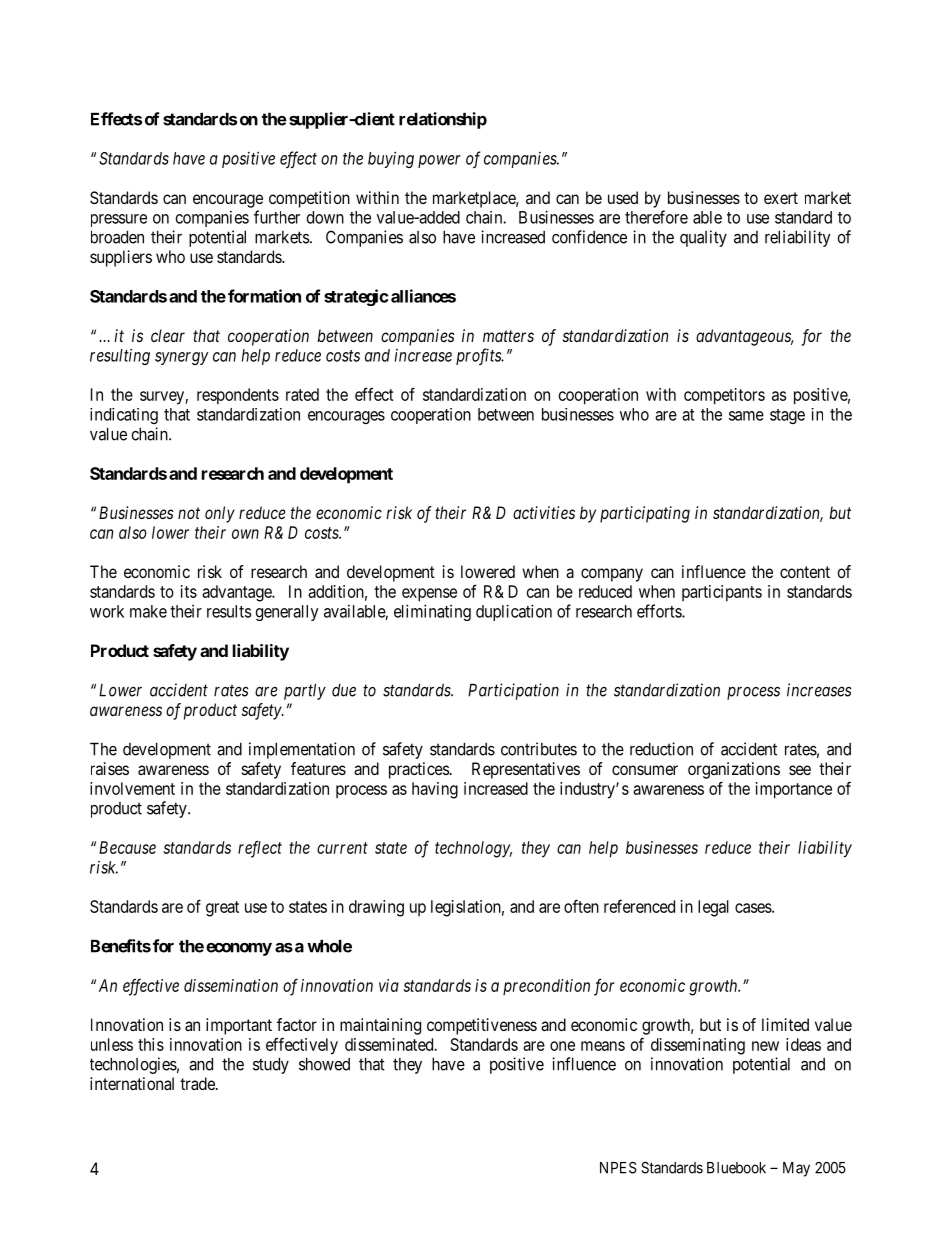 Image resolution: width=952 pixels, height=1233 pixels. Describe the element at coordinates (198, 1083) in the document. I see `trade` at that location.
